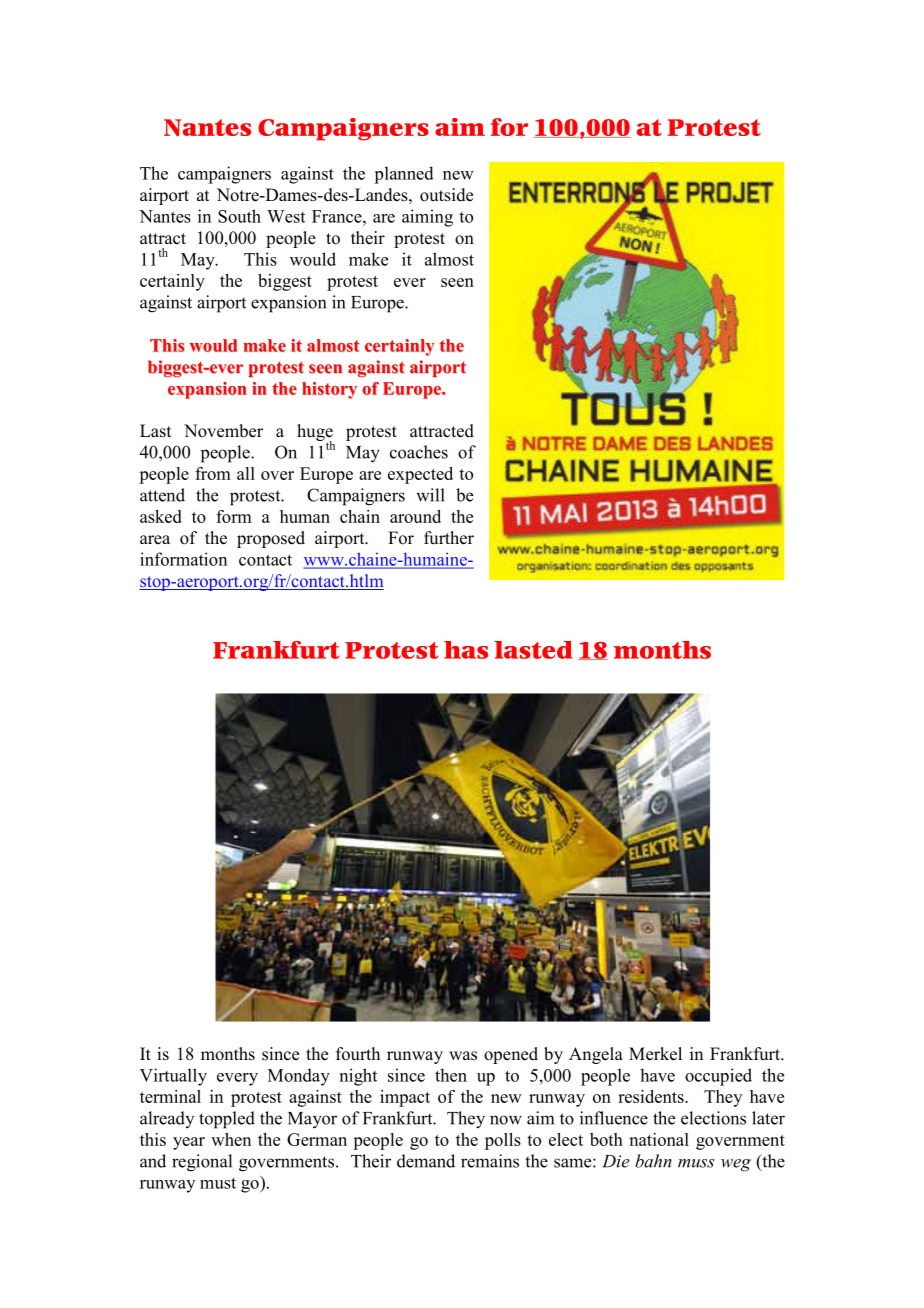 The image size is (924, 1308). What do you see at coordinates (427, 218) in the image?
I see `aiming` at bounding box center [427, 218].
